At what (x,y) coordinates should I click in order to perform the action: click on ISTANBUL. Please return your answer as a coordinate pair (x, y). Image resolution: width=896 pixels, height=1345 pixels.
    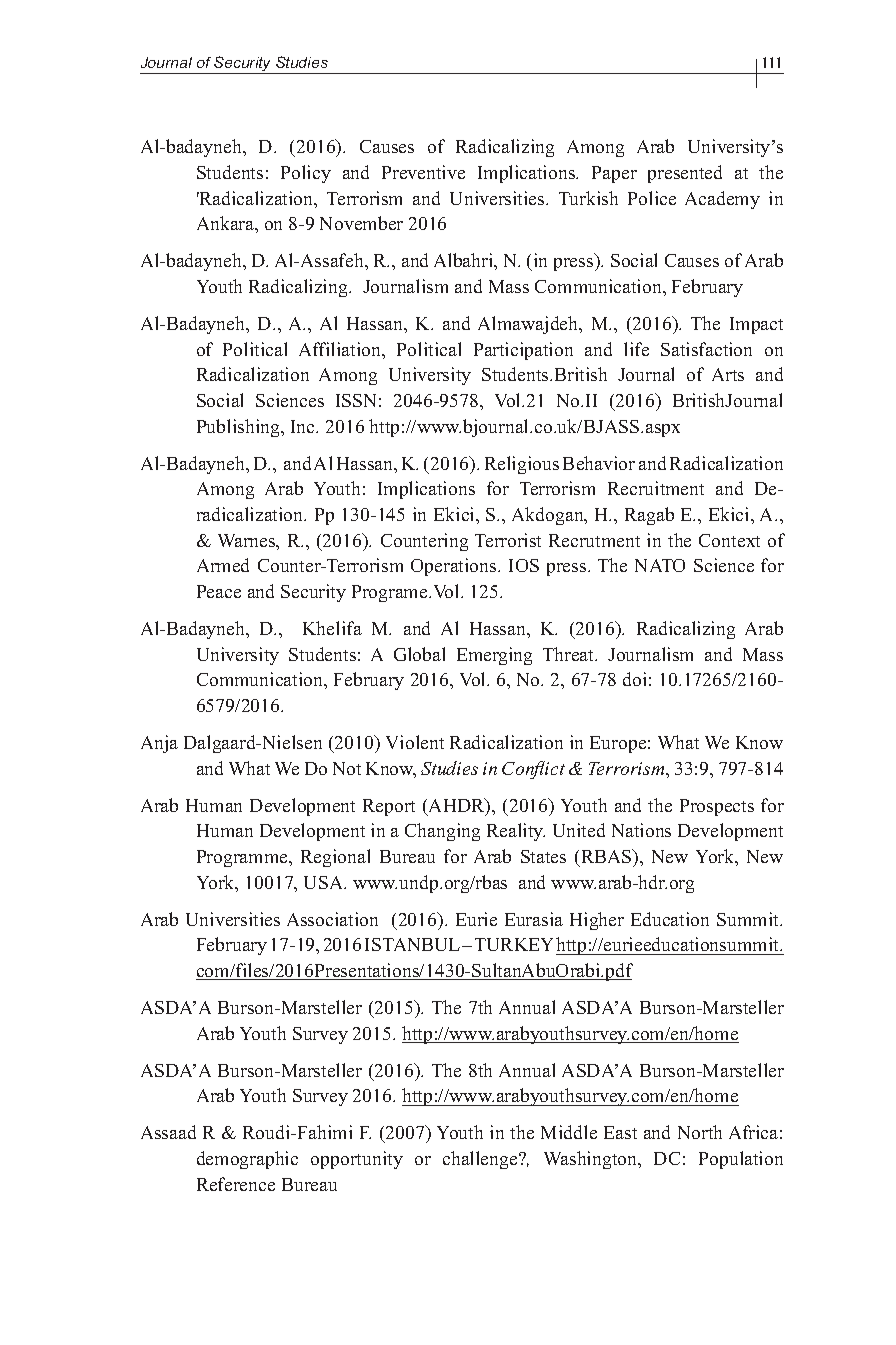
    Looking at the image, I should click on (414, 944).
